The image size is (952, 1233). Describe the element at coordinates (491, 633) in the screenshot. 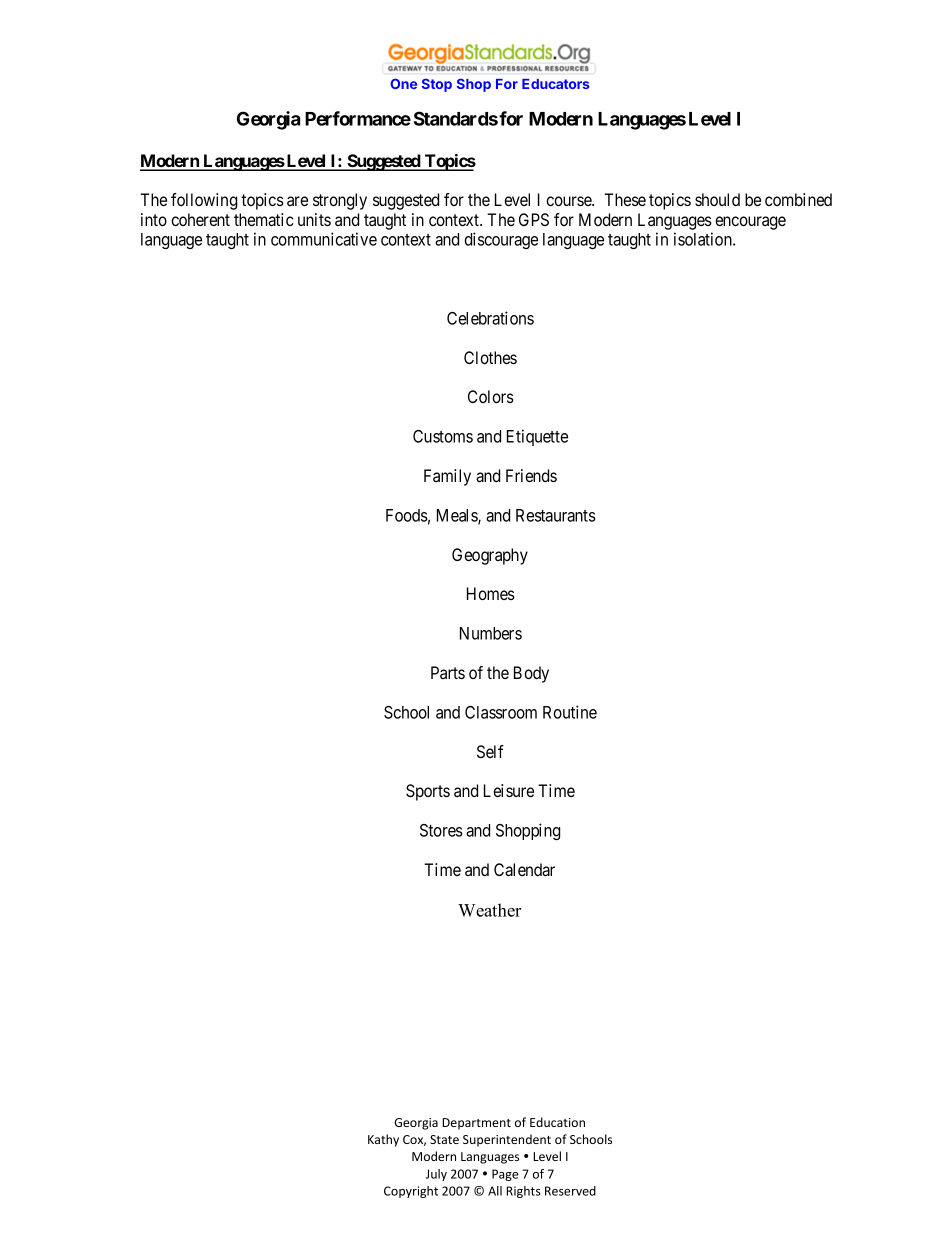

I see `Numbers` at that location.
